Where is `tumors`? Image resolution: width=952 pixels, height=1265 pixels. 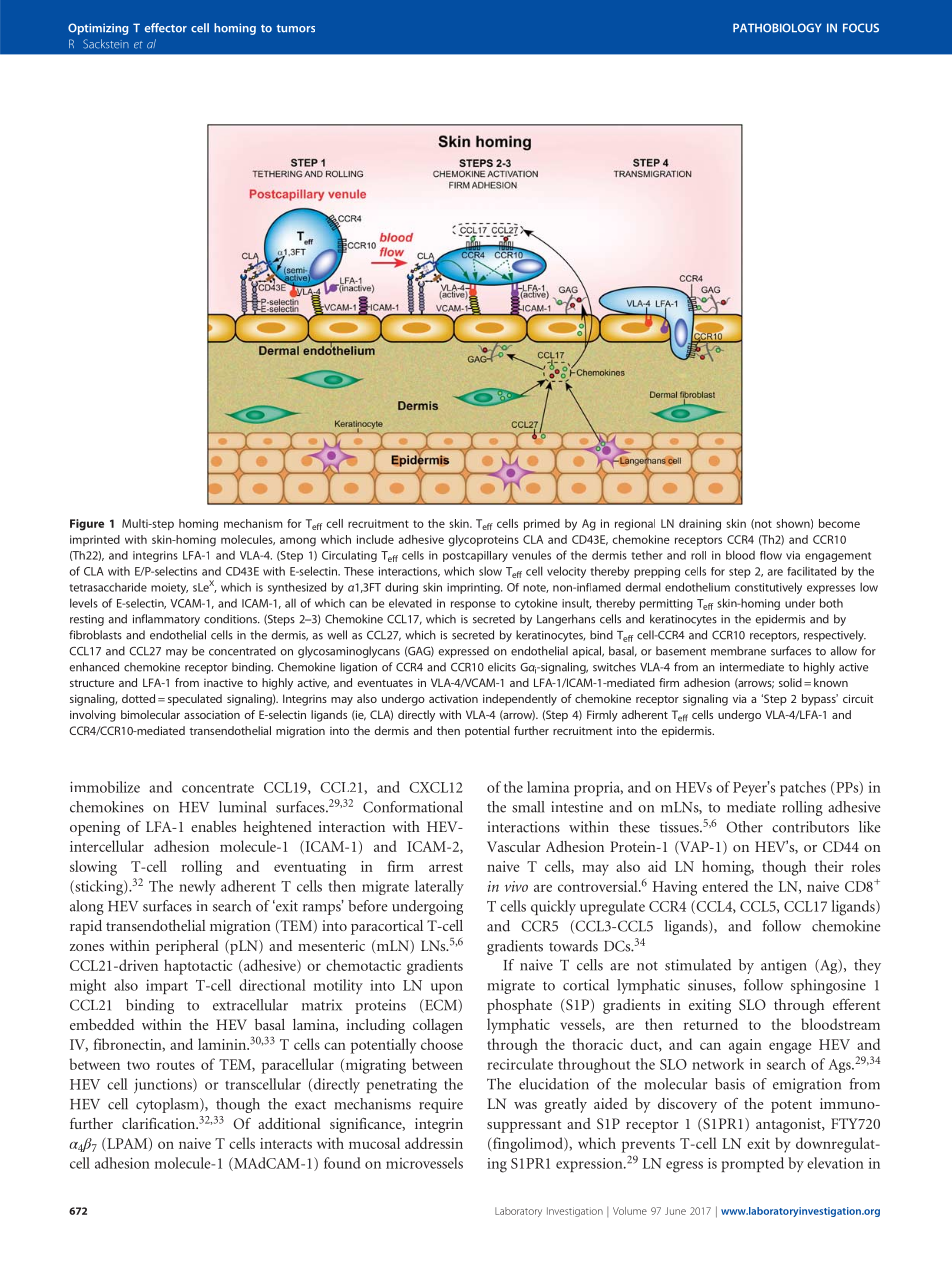 tumors is located at coordinates (296, 28).
